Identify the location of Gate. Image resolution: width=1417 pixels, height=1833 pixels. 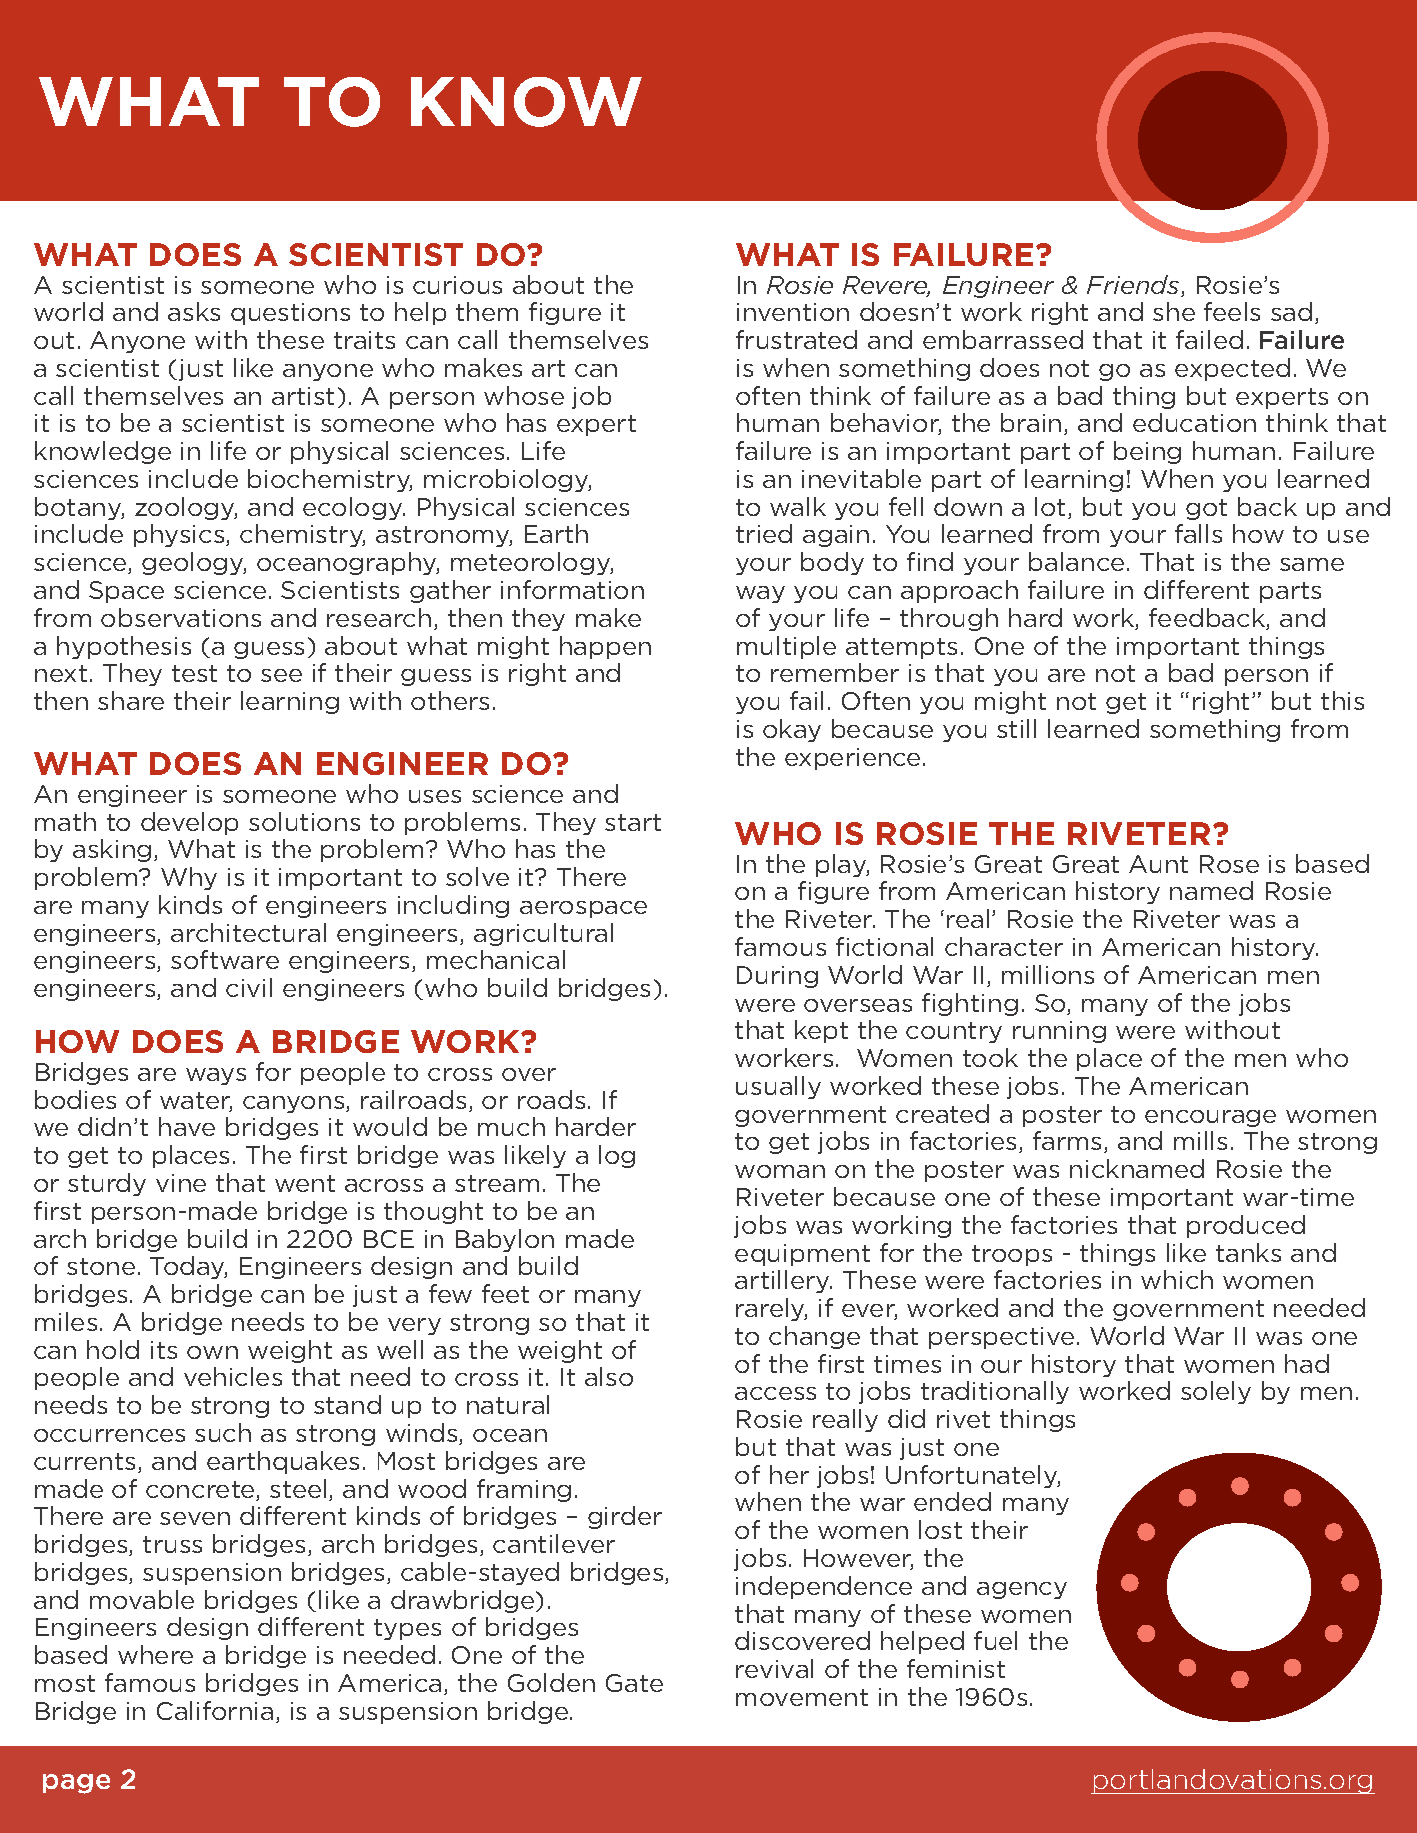
(634, 1683).
